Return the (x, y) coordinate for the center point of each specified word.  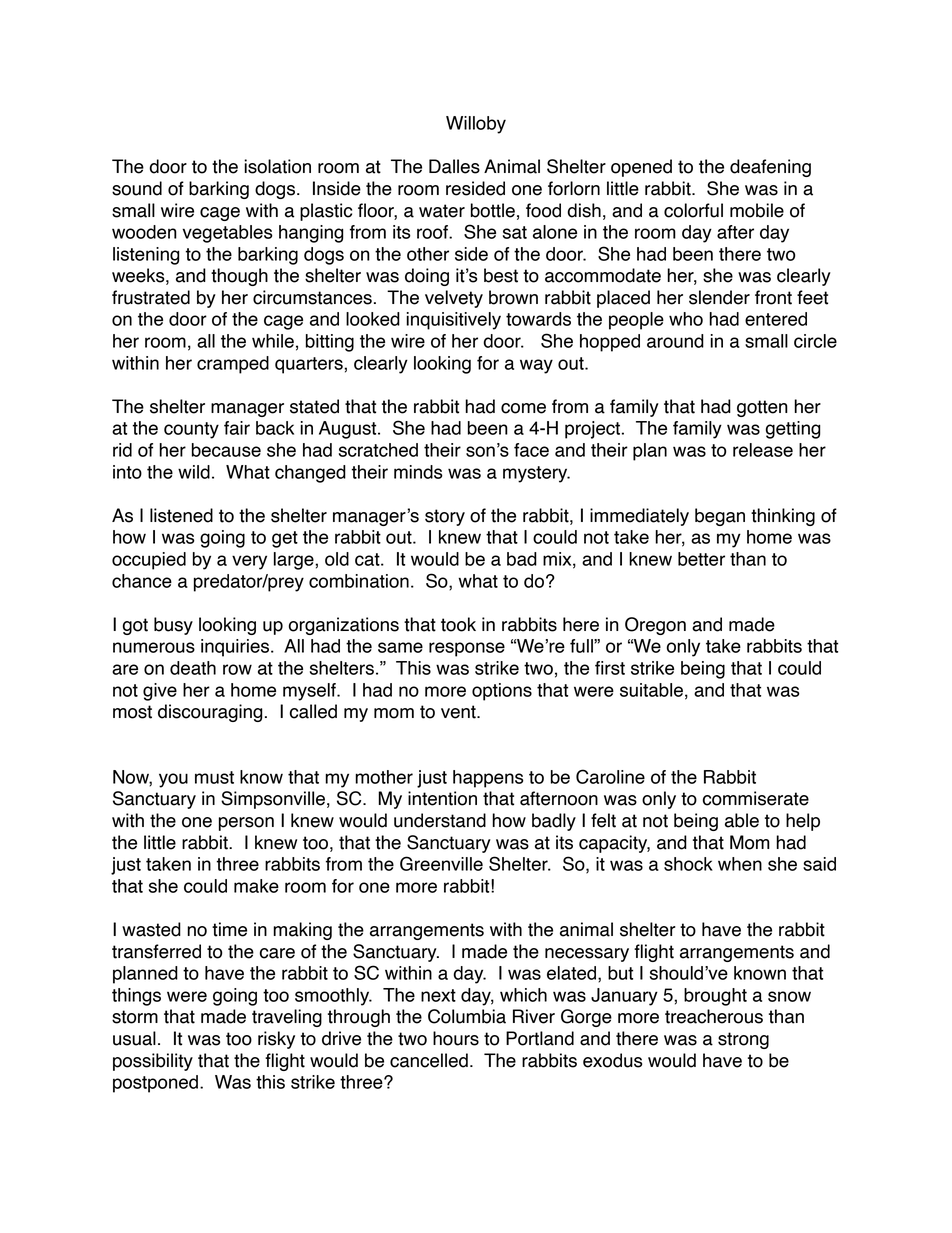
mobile (757, 210)
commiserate (756, 798)
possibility (153, 1062)
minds (418, 472)
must (214, 777)
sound (137, 188)
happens (488, 779)
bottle (493, 210)
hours (456, 1038)
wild (194, 472)
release (763, 450)
